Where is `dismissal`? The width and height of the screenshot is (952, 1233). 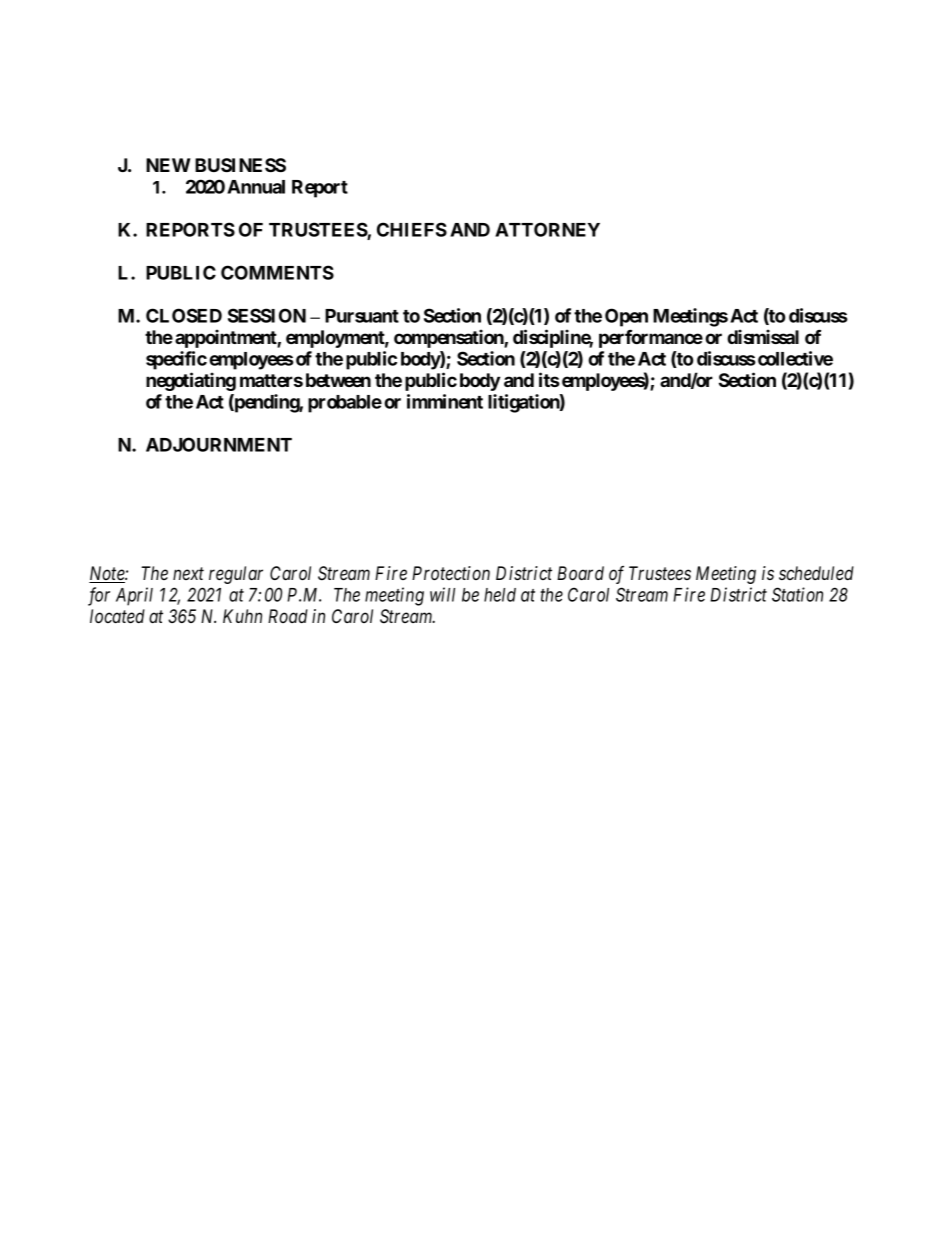 dismissal is located at coordinates (763, 336).
